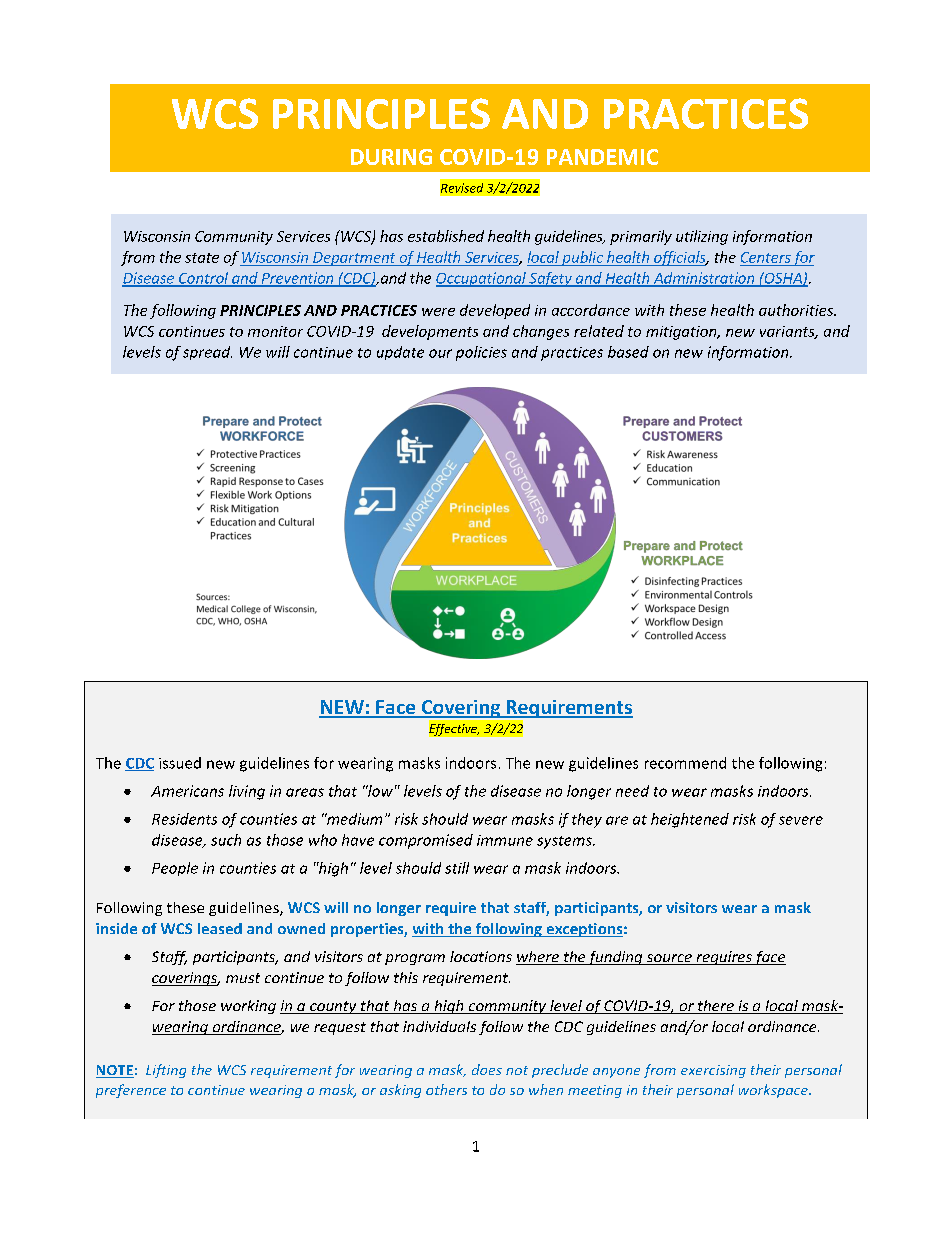 Image resolution: width=952 pixels, height=1233 pixels. I want to click on issued, so click(180, 763).
